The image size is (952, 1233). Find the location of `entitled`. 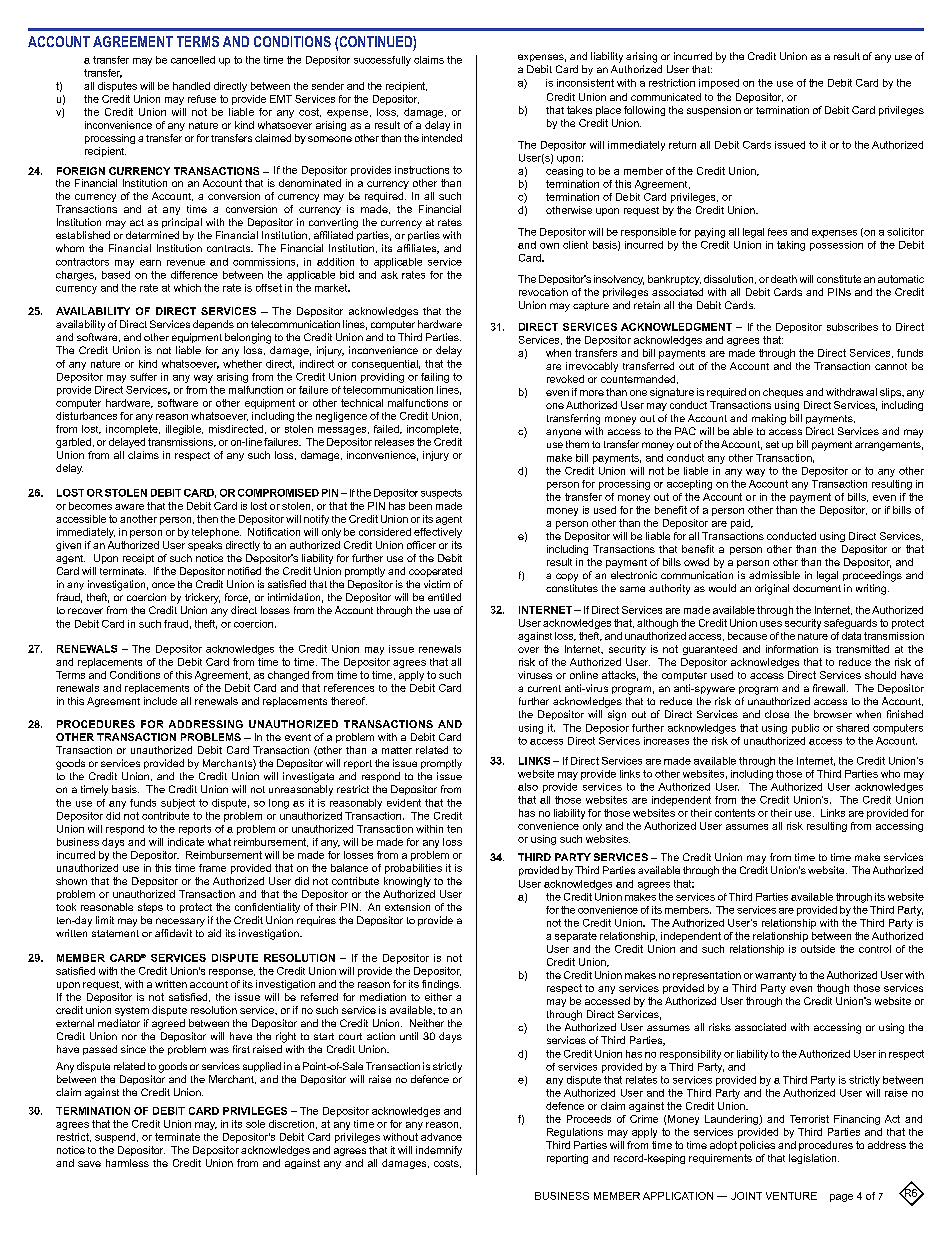

entitled is located at coordinates (444, 597).
